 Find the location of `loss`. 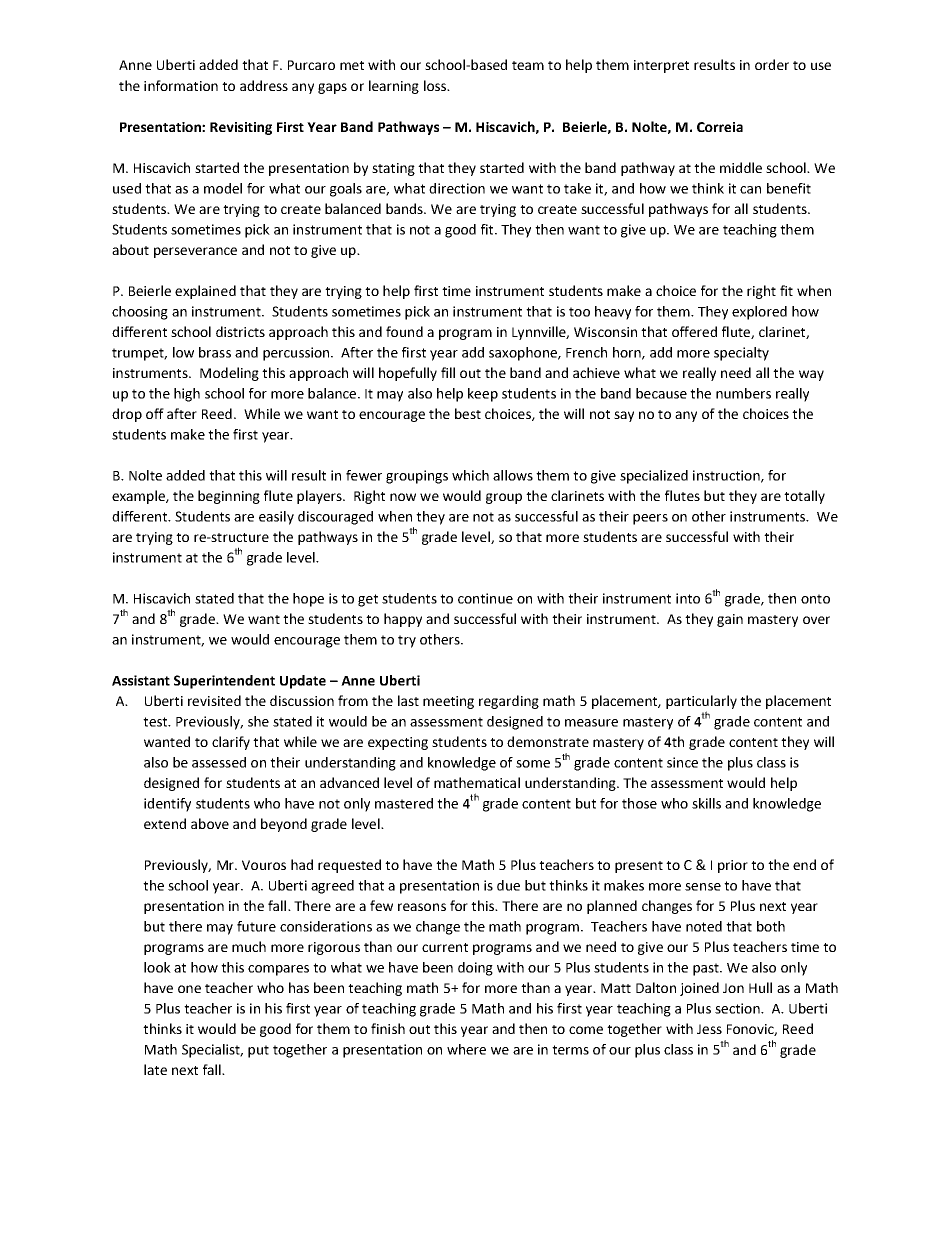

loss is located at coordinates (436, 85).
